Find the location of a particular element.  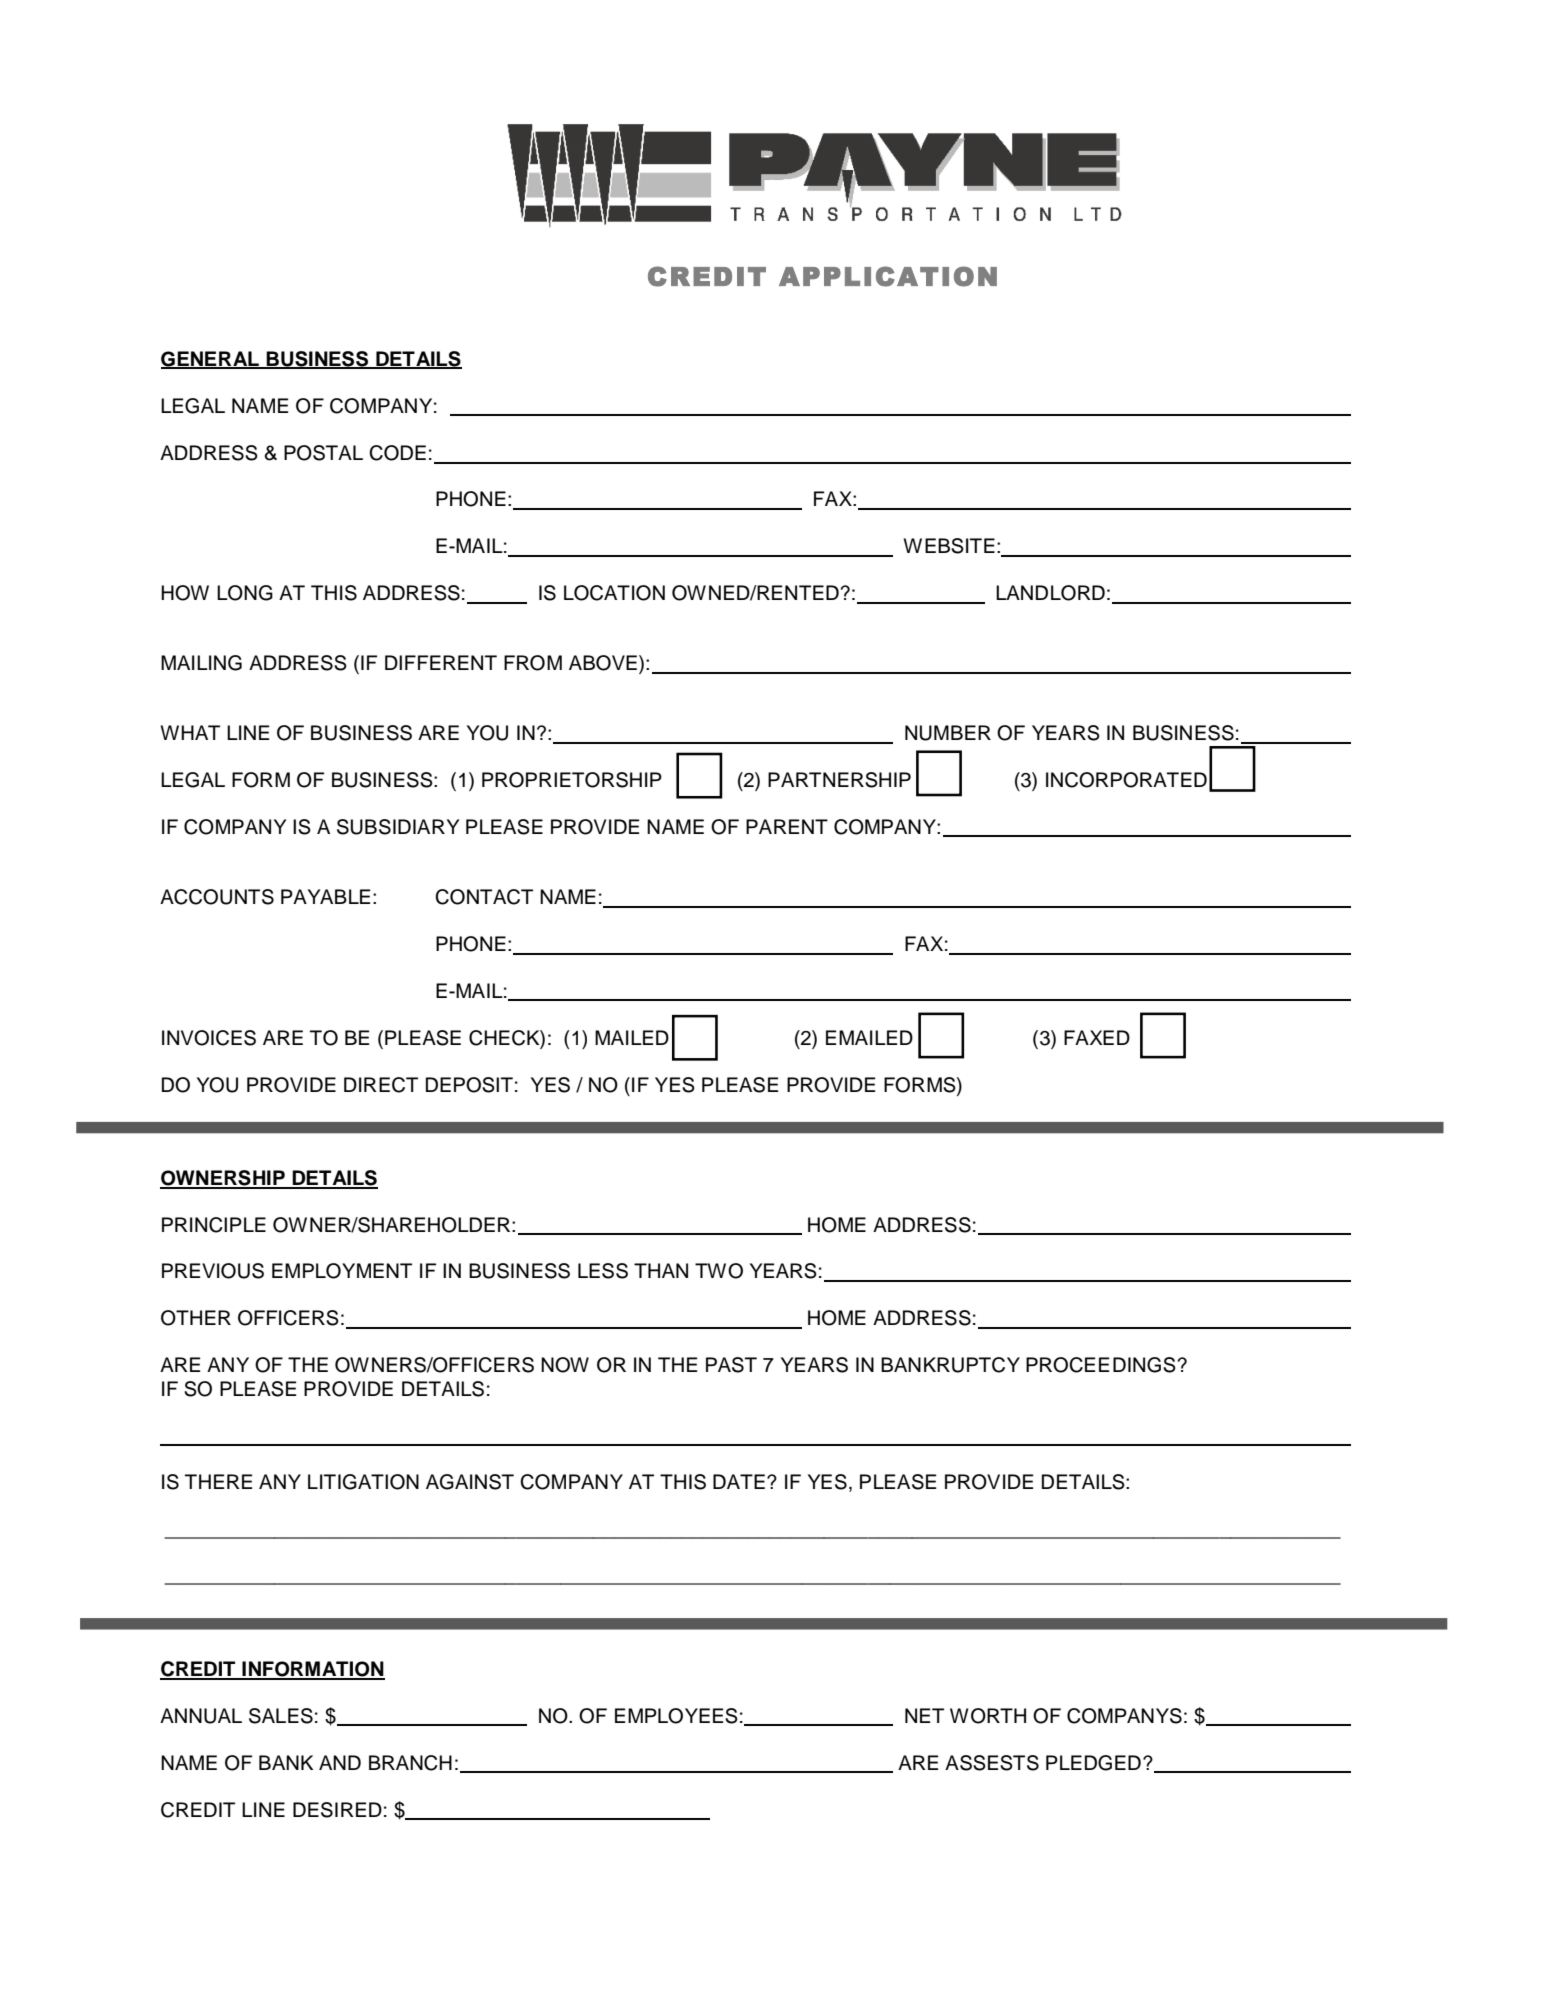

POSTAL is located at coordinates (323, 453).
